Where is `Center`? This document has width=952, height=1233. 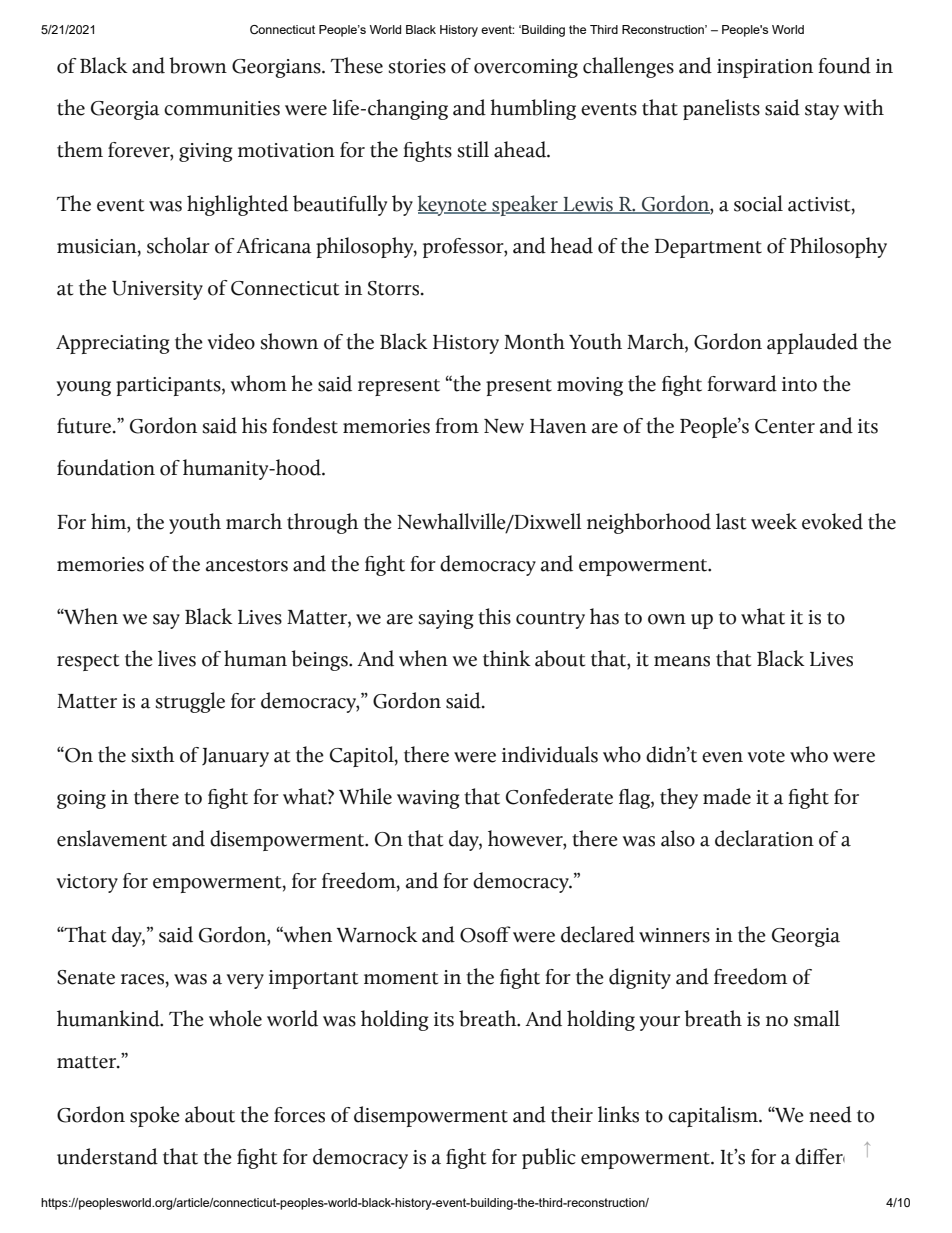
Center is located at coordinates (785, 426).
